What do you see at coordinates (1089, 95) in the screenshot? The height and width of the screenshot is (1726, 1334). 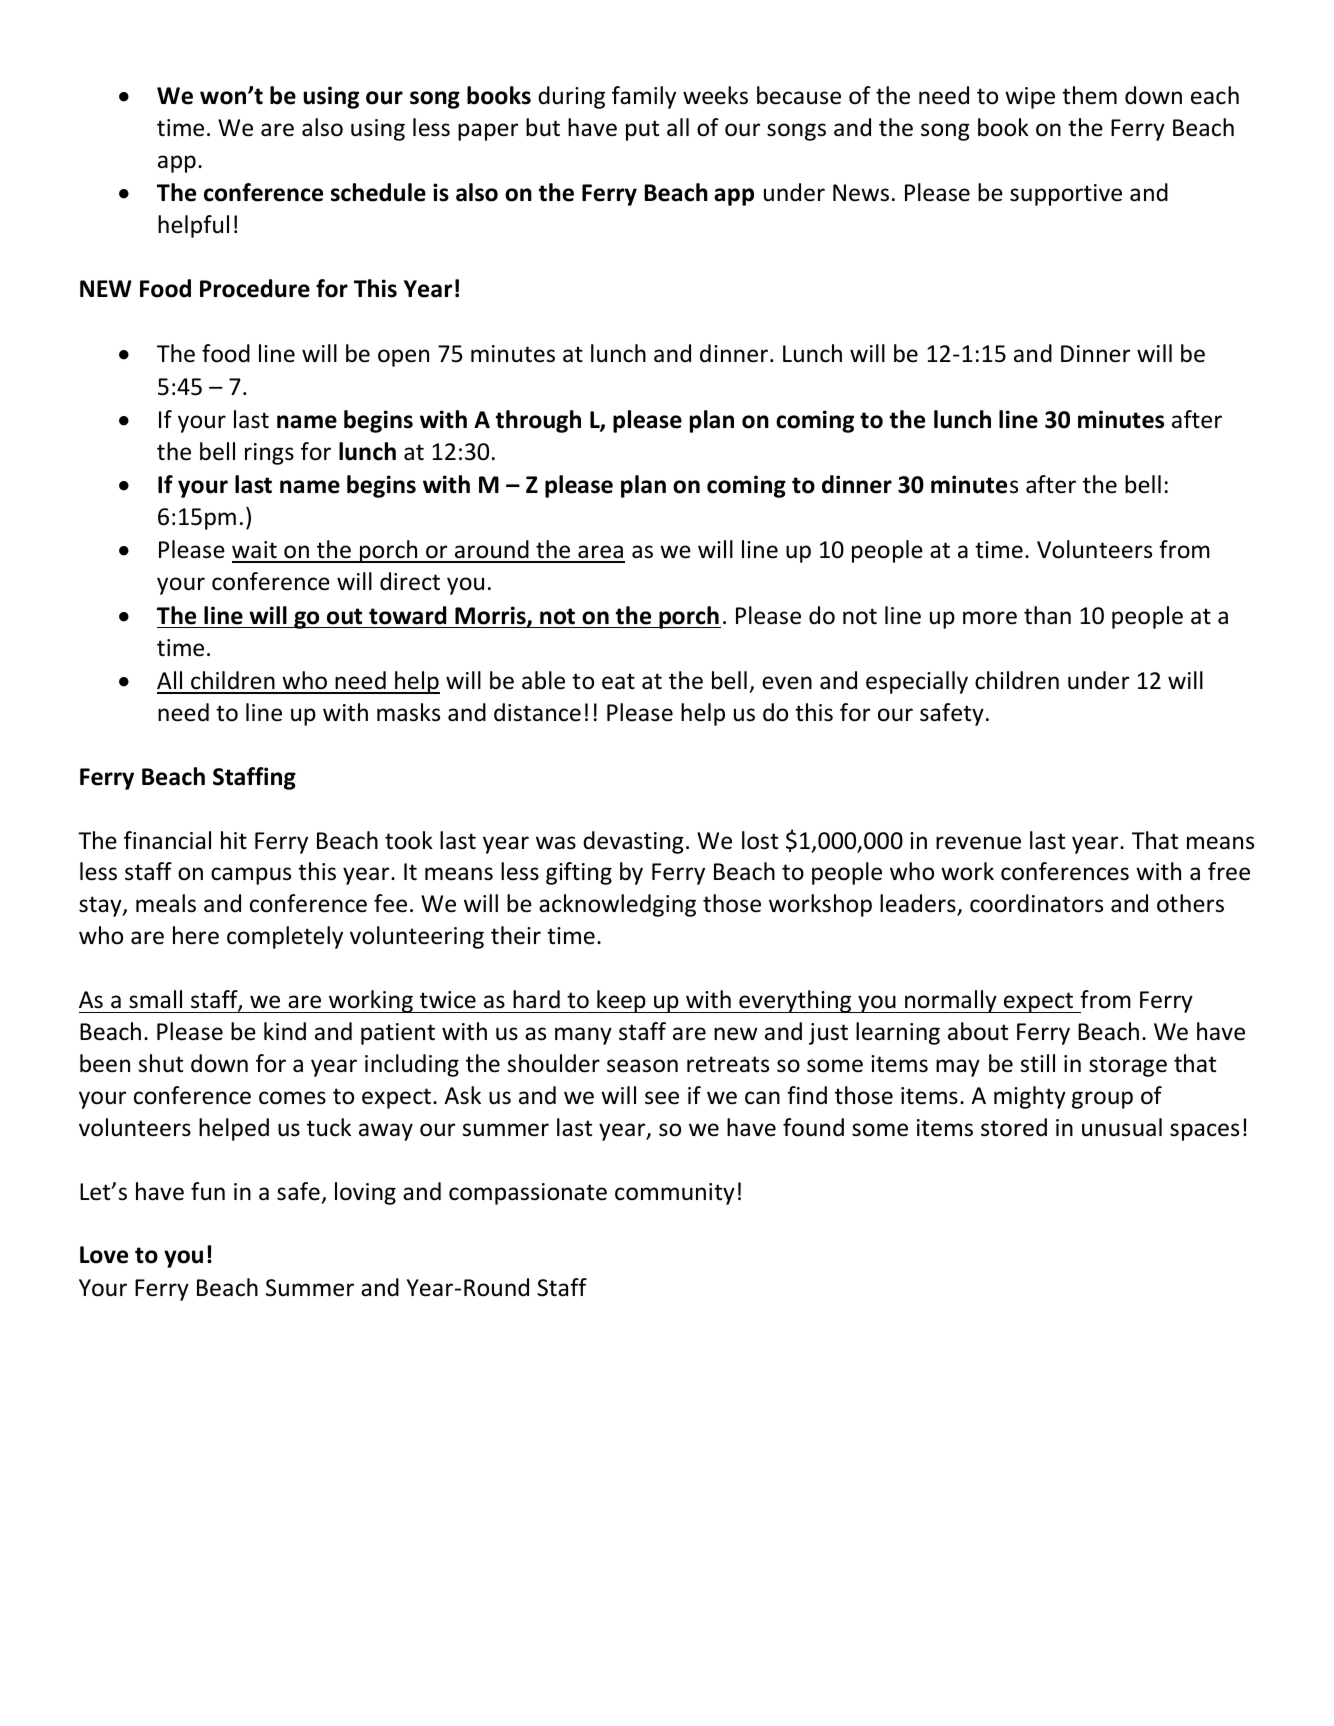 I see `them` at bounding box center [1089, 95].
